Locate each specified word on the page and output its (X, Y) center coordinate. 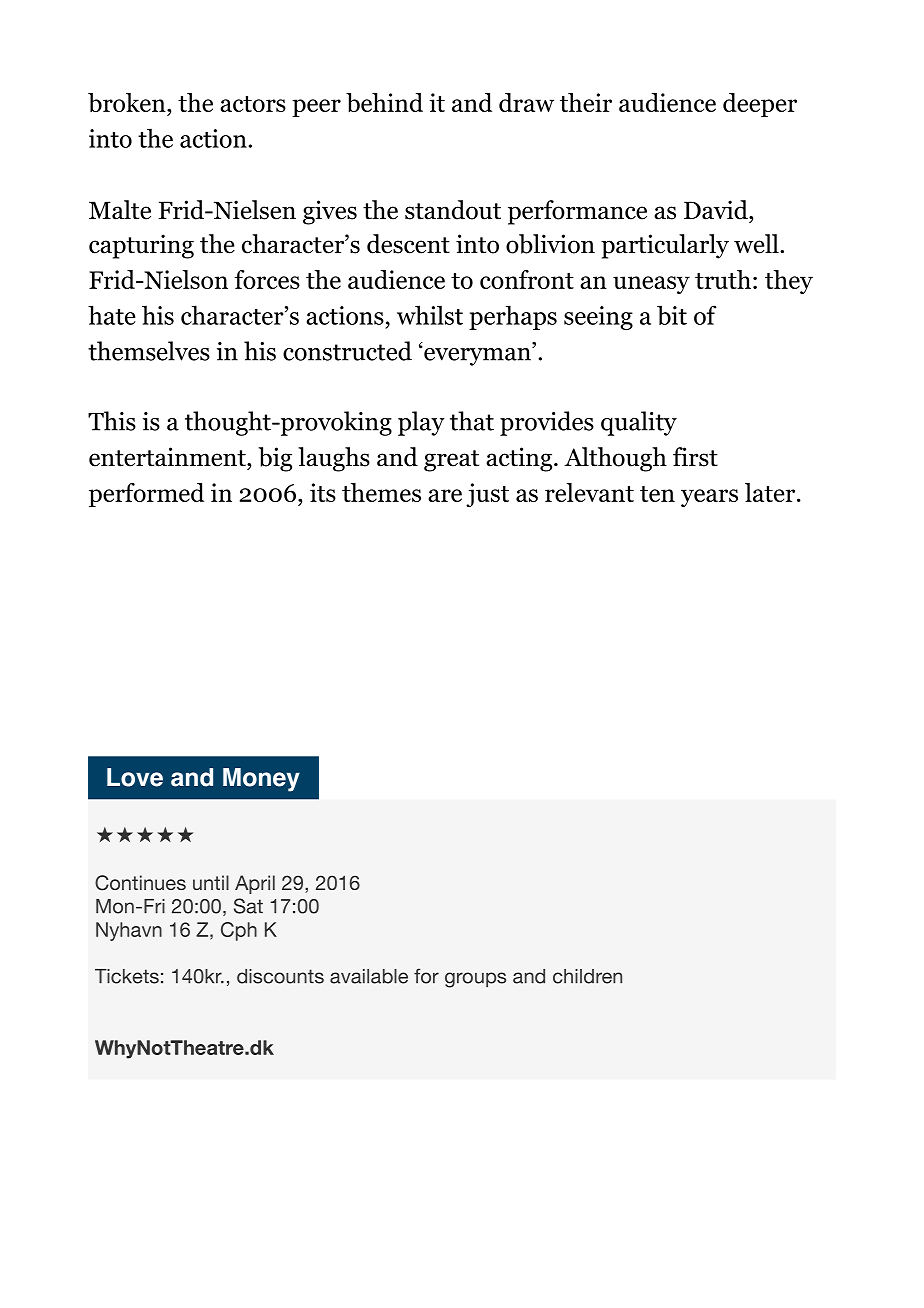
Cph (239, 931)
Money (261, 780)
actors (253, 104)
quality (639, 423)
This (112, 421)
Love (135, 777)
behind (384, 103)
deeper (760, 105)
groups (475, 980)
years (709, 498)
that (472, 421)
